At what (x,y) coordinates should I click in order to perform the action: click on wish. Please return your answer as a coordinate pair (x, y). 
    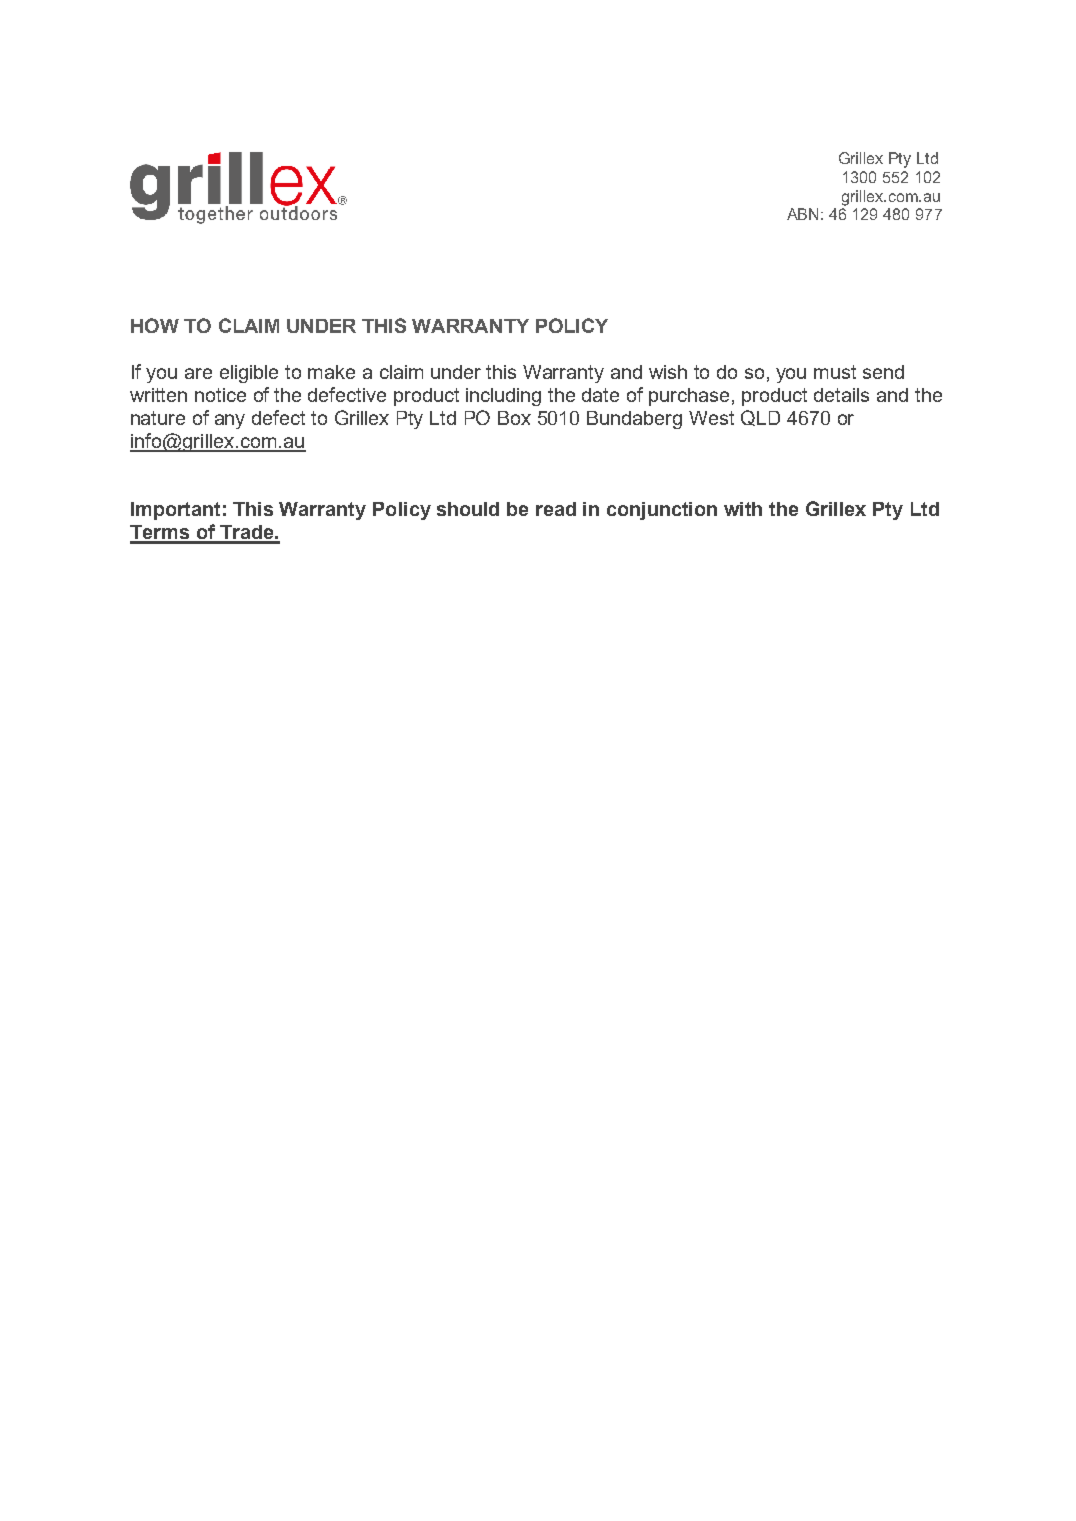
    Looking at the image, I should click on (668, 372).
